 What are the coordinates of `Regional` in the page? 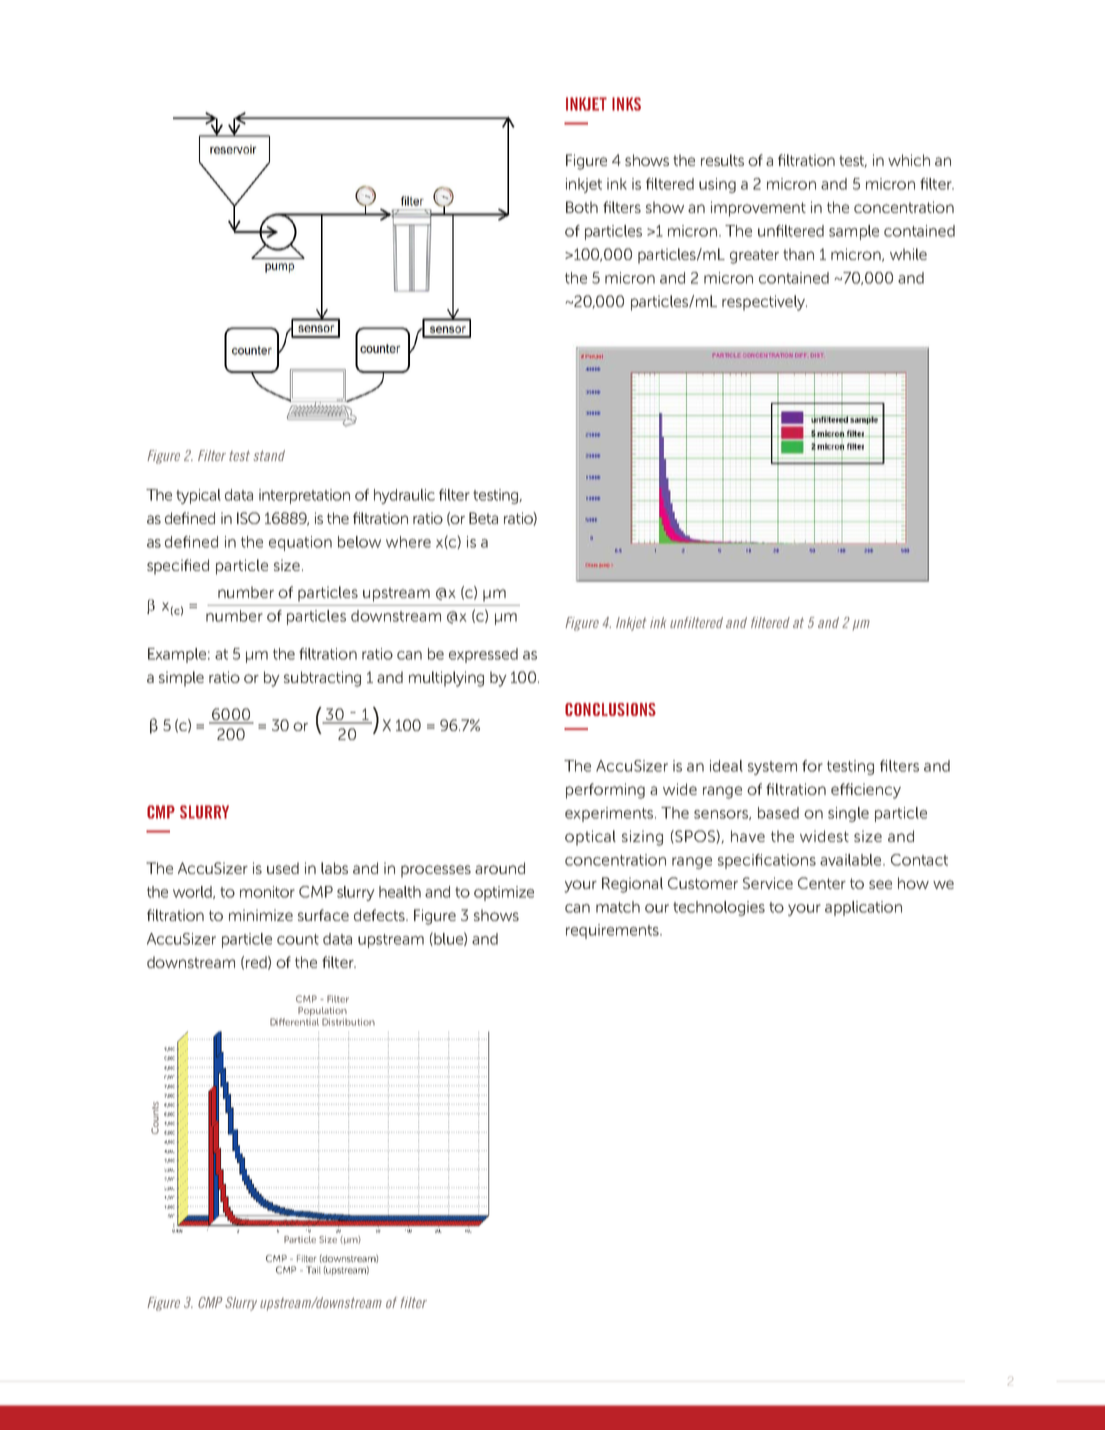 It's located at (632, 885).
